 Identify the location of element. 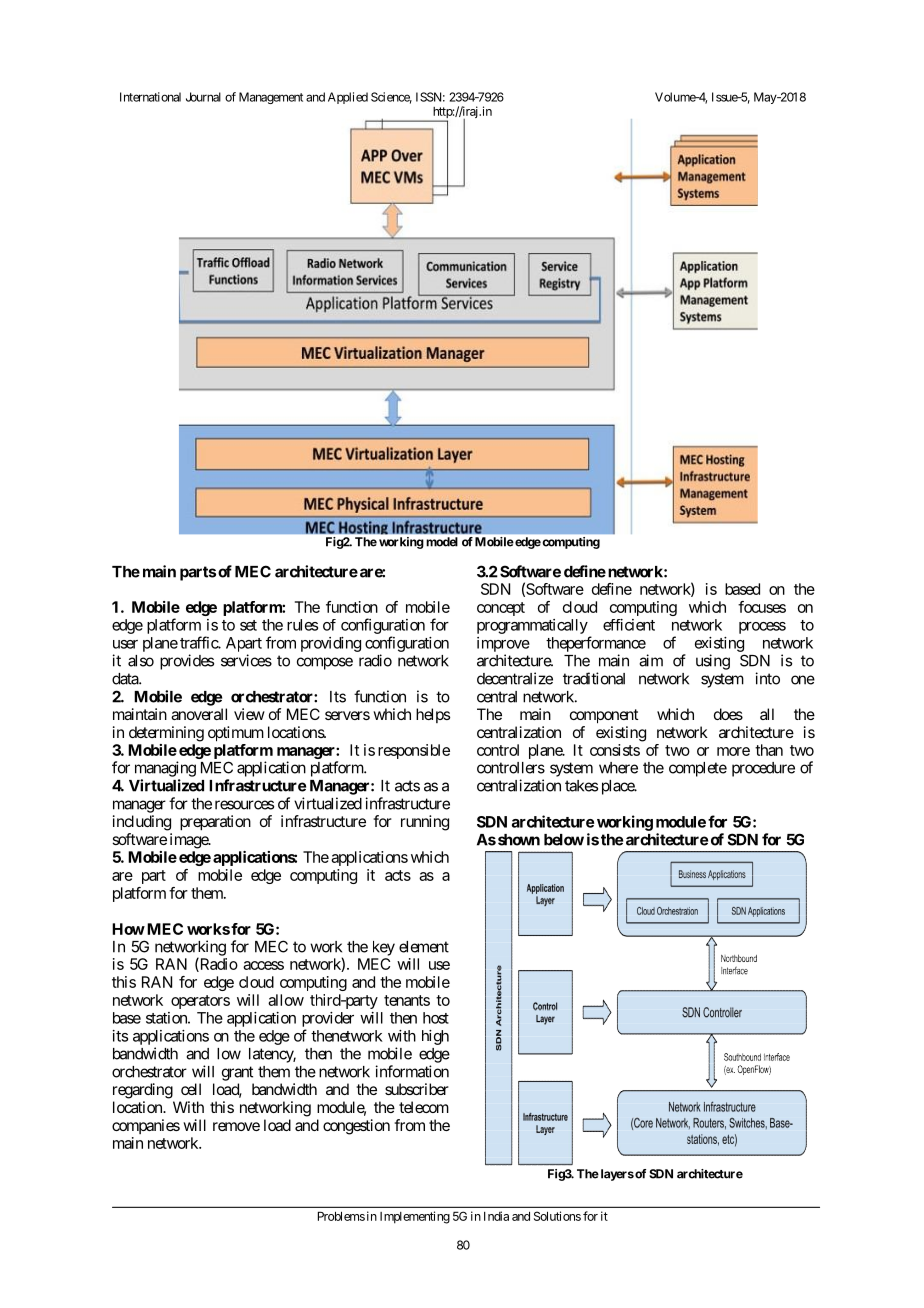
(424, 947).
